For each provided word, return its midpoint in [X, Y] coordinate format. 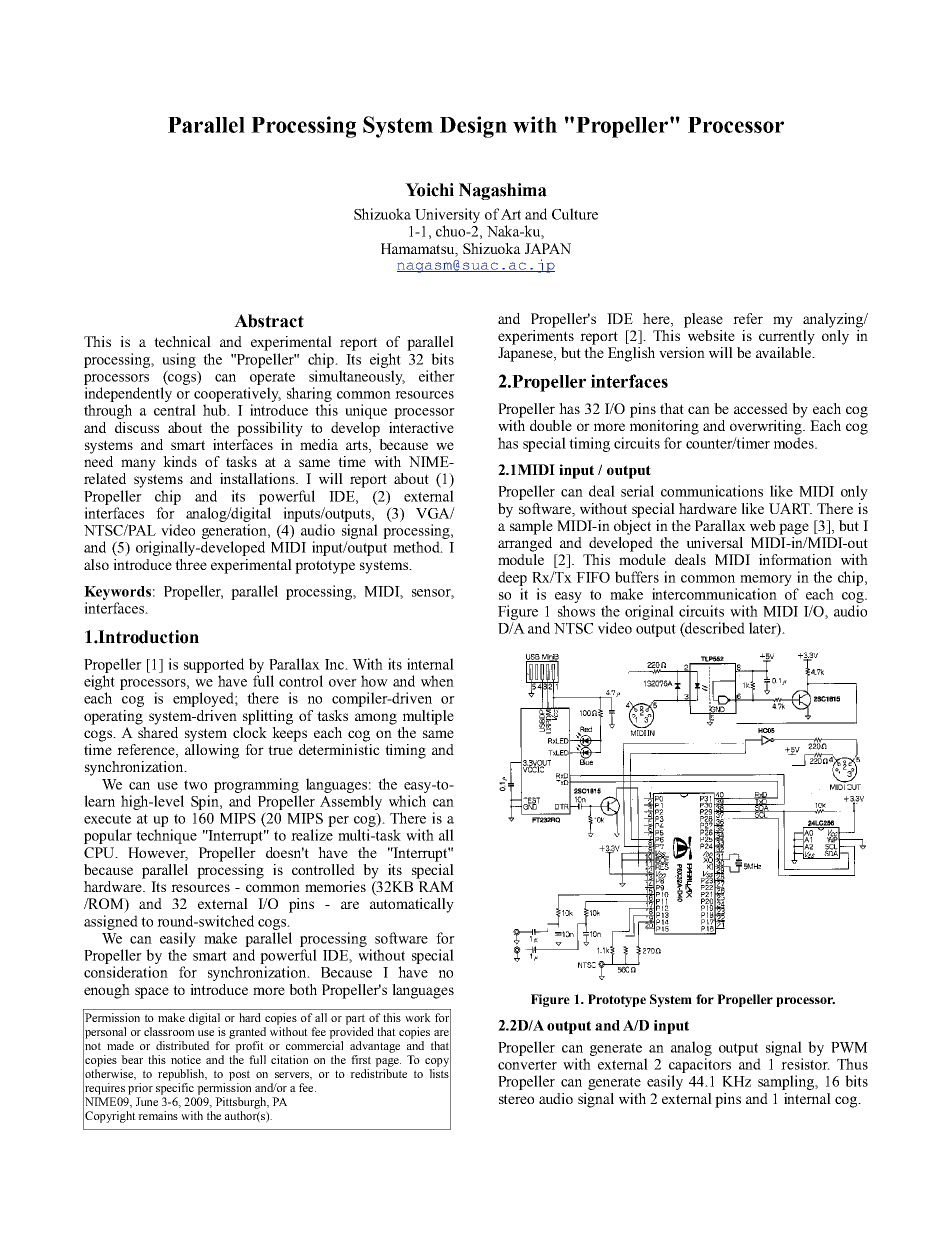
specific [175, 1089]
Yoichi [429, 190]
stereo [516, 1099]
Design [473, 127]
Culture [575, 214]
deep [512, 578]
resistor [805, 1064]
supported [214, 665]
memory [766, 580]
